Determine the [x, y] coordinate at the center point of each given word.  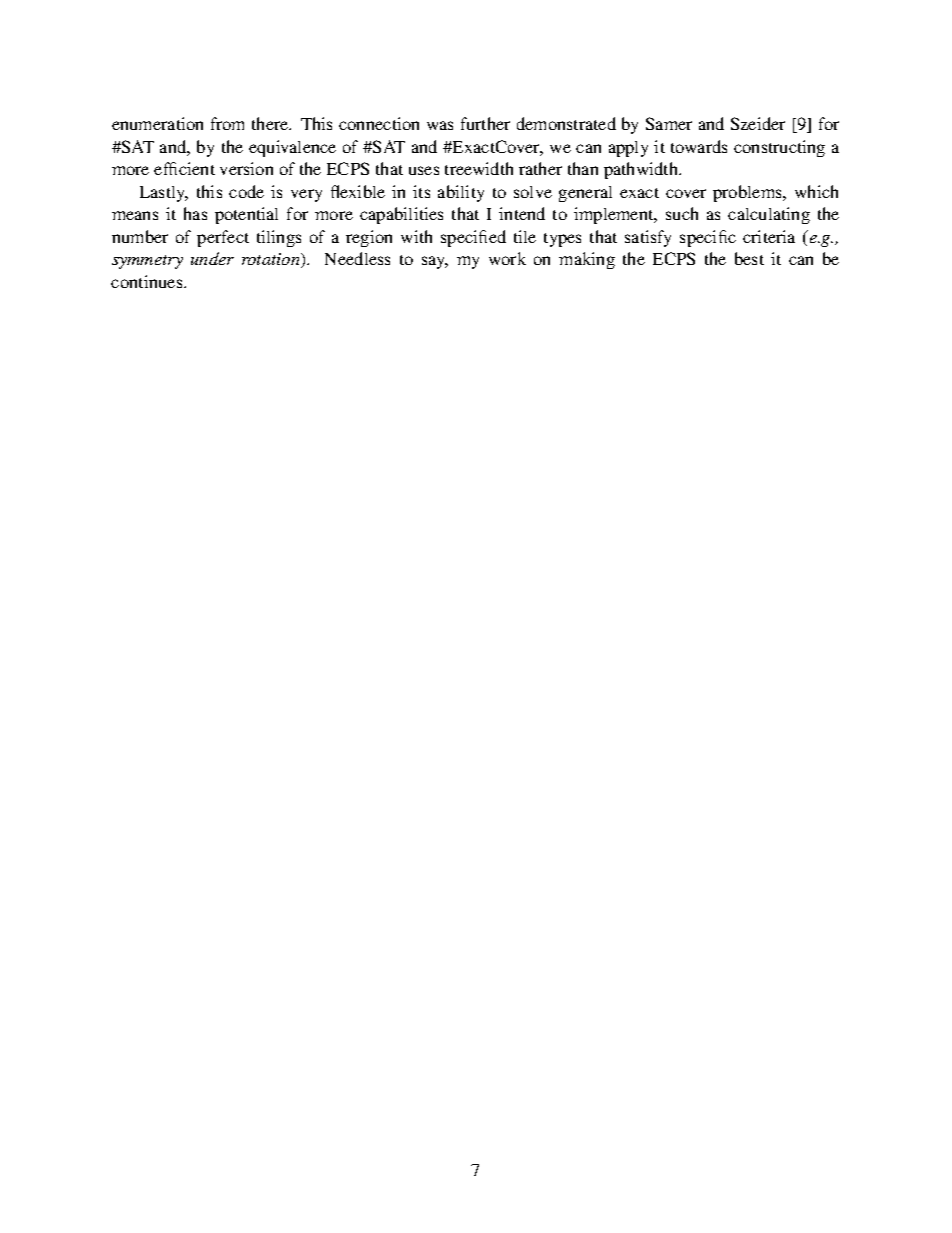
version [246, 168]
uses [424, 170]
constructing [779, 148]
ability [461, 193]
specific [708, 238]
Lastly [164, 194]
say [435, 262]
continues [148, 281]
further [485, 123]
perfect [223, 238]
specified [473, 238]
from [227, 123]
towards [699, 146]
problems [748, 193]
